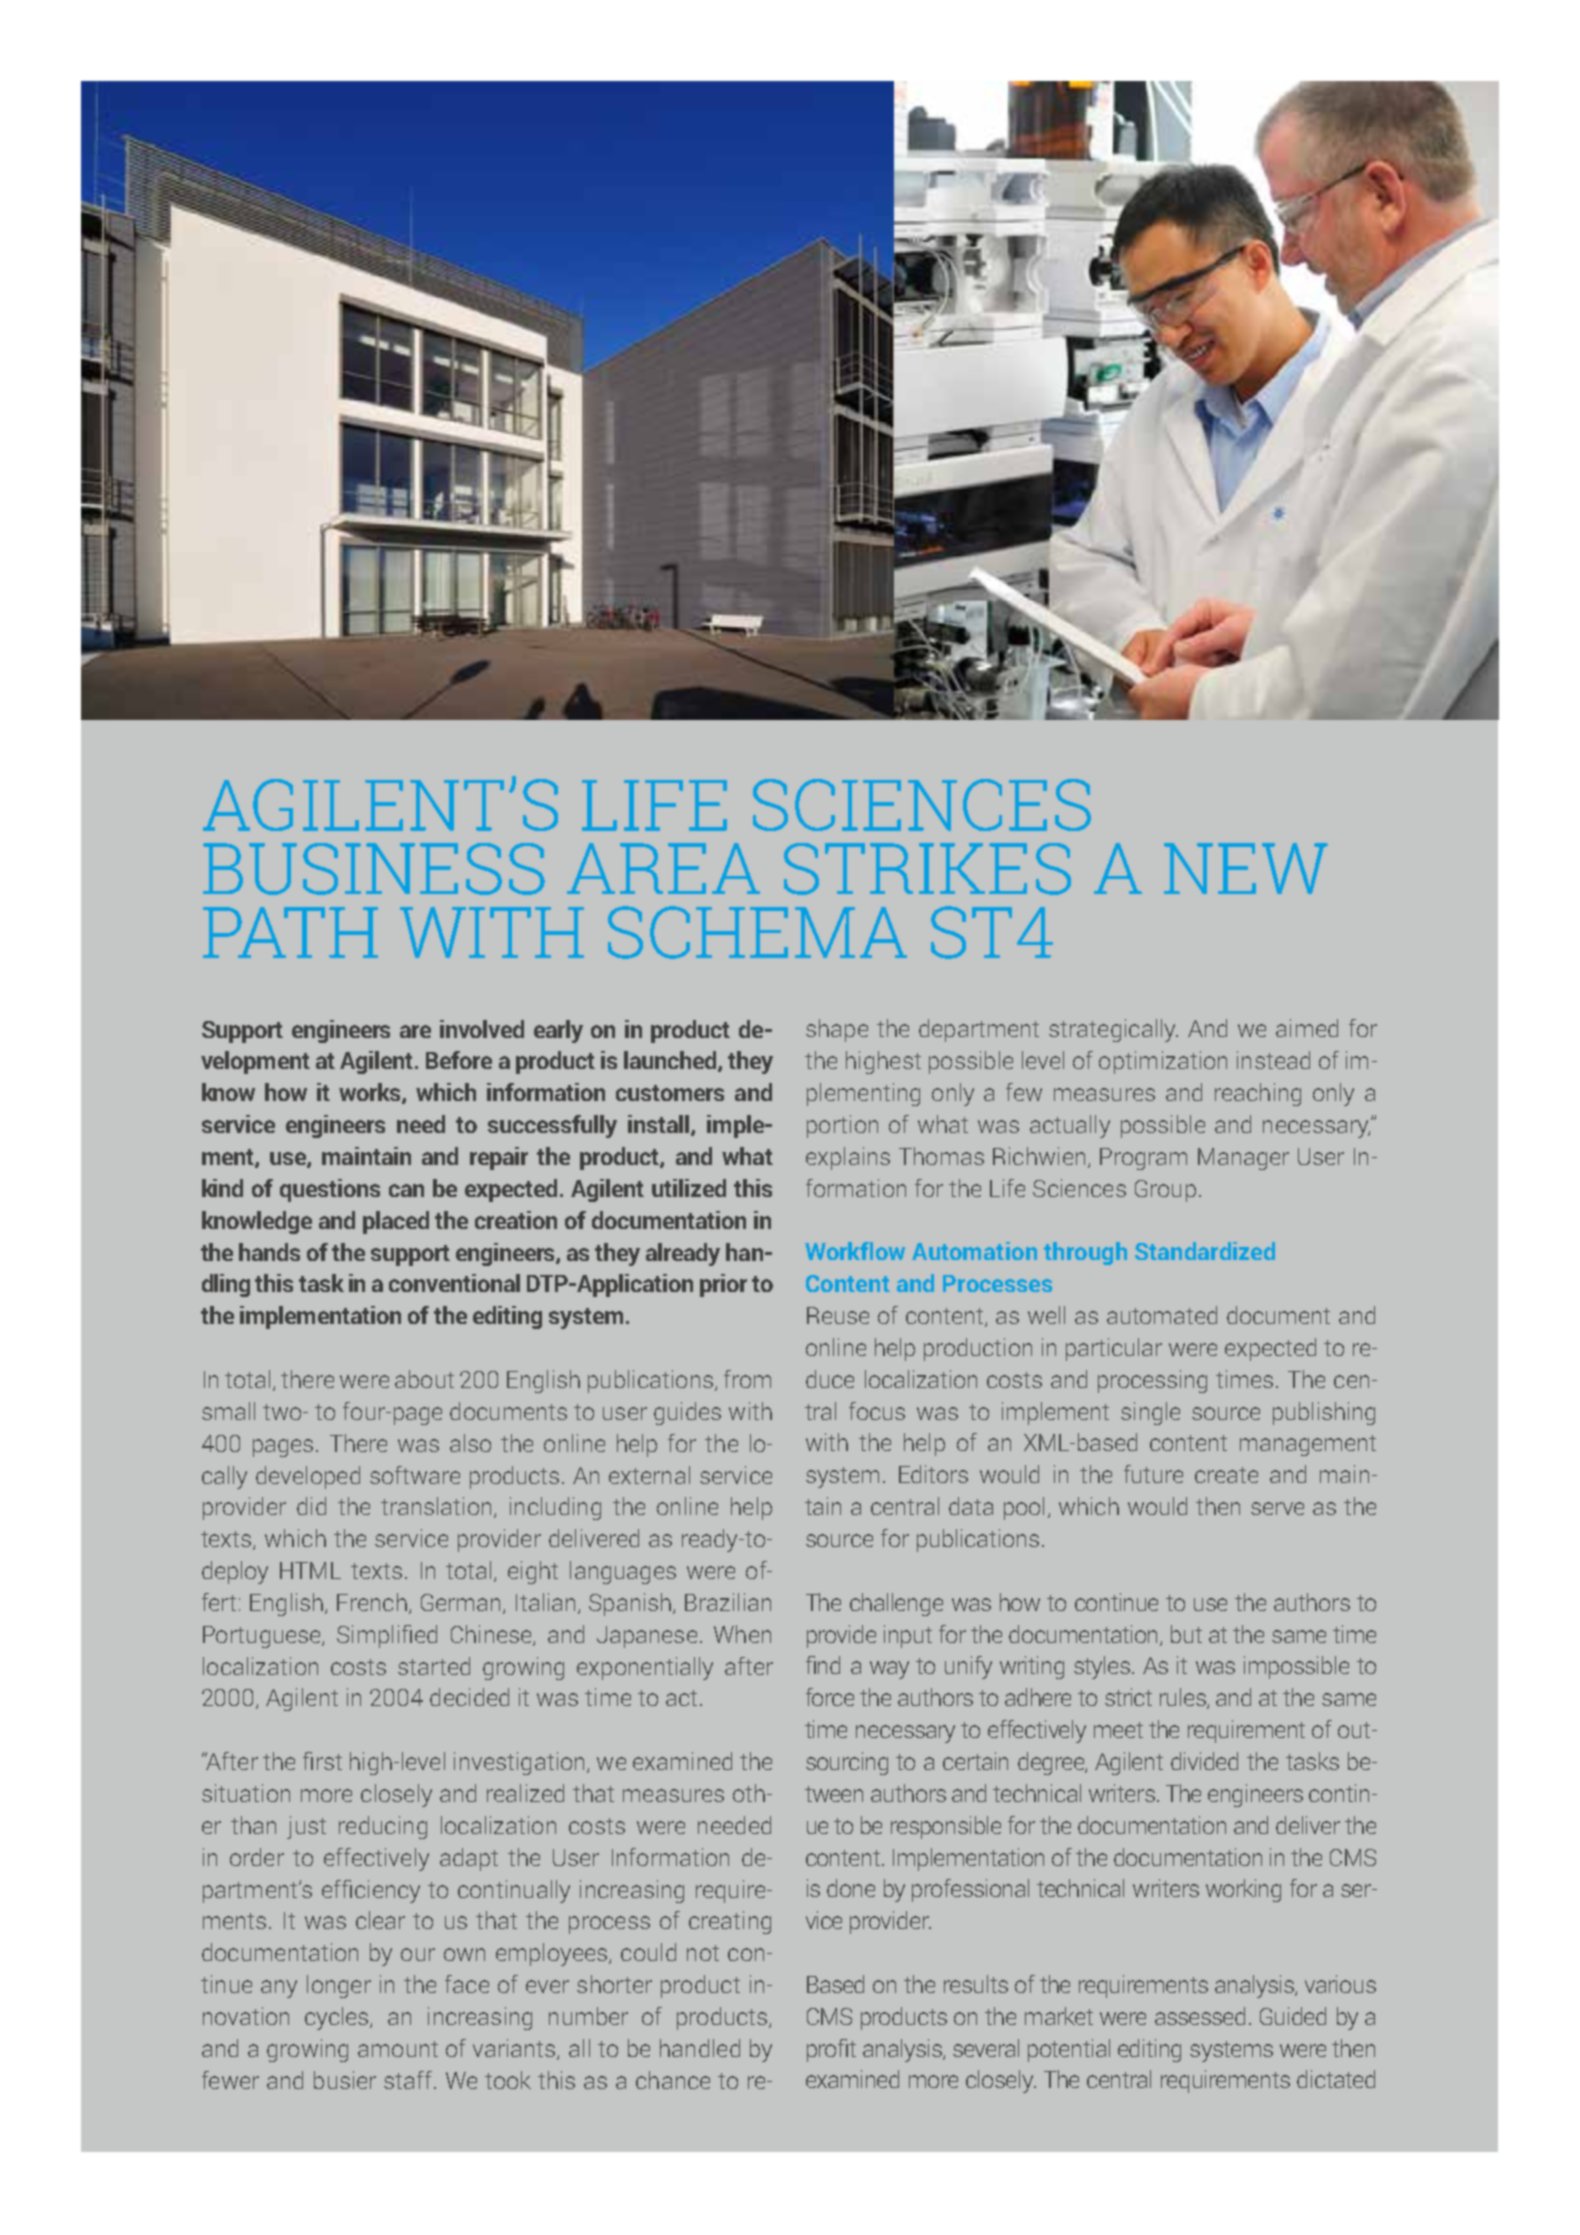 This screenshot has width=1580, height=2235. What do you see at coordinates (851, 1888) in the screenshot?
I see `done` at bounding box center [851, 1888].
